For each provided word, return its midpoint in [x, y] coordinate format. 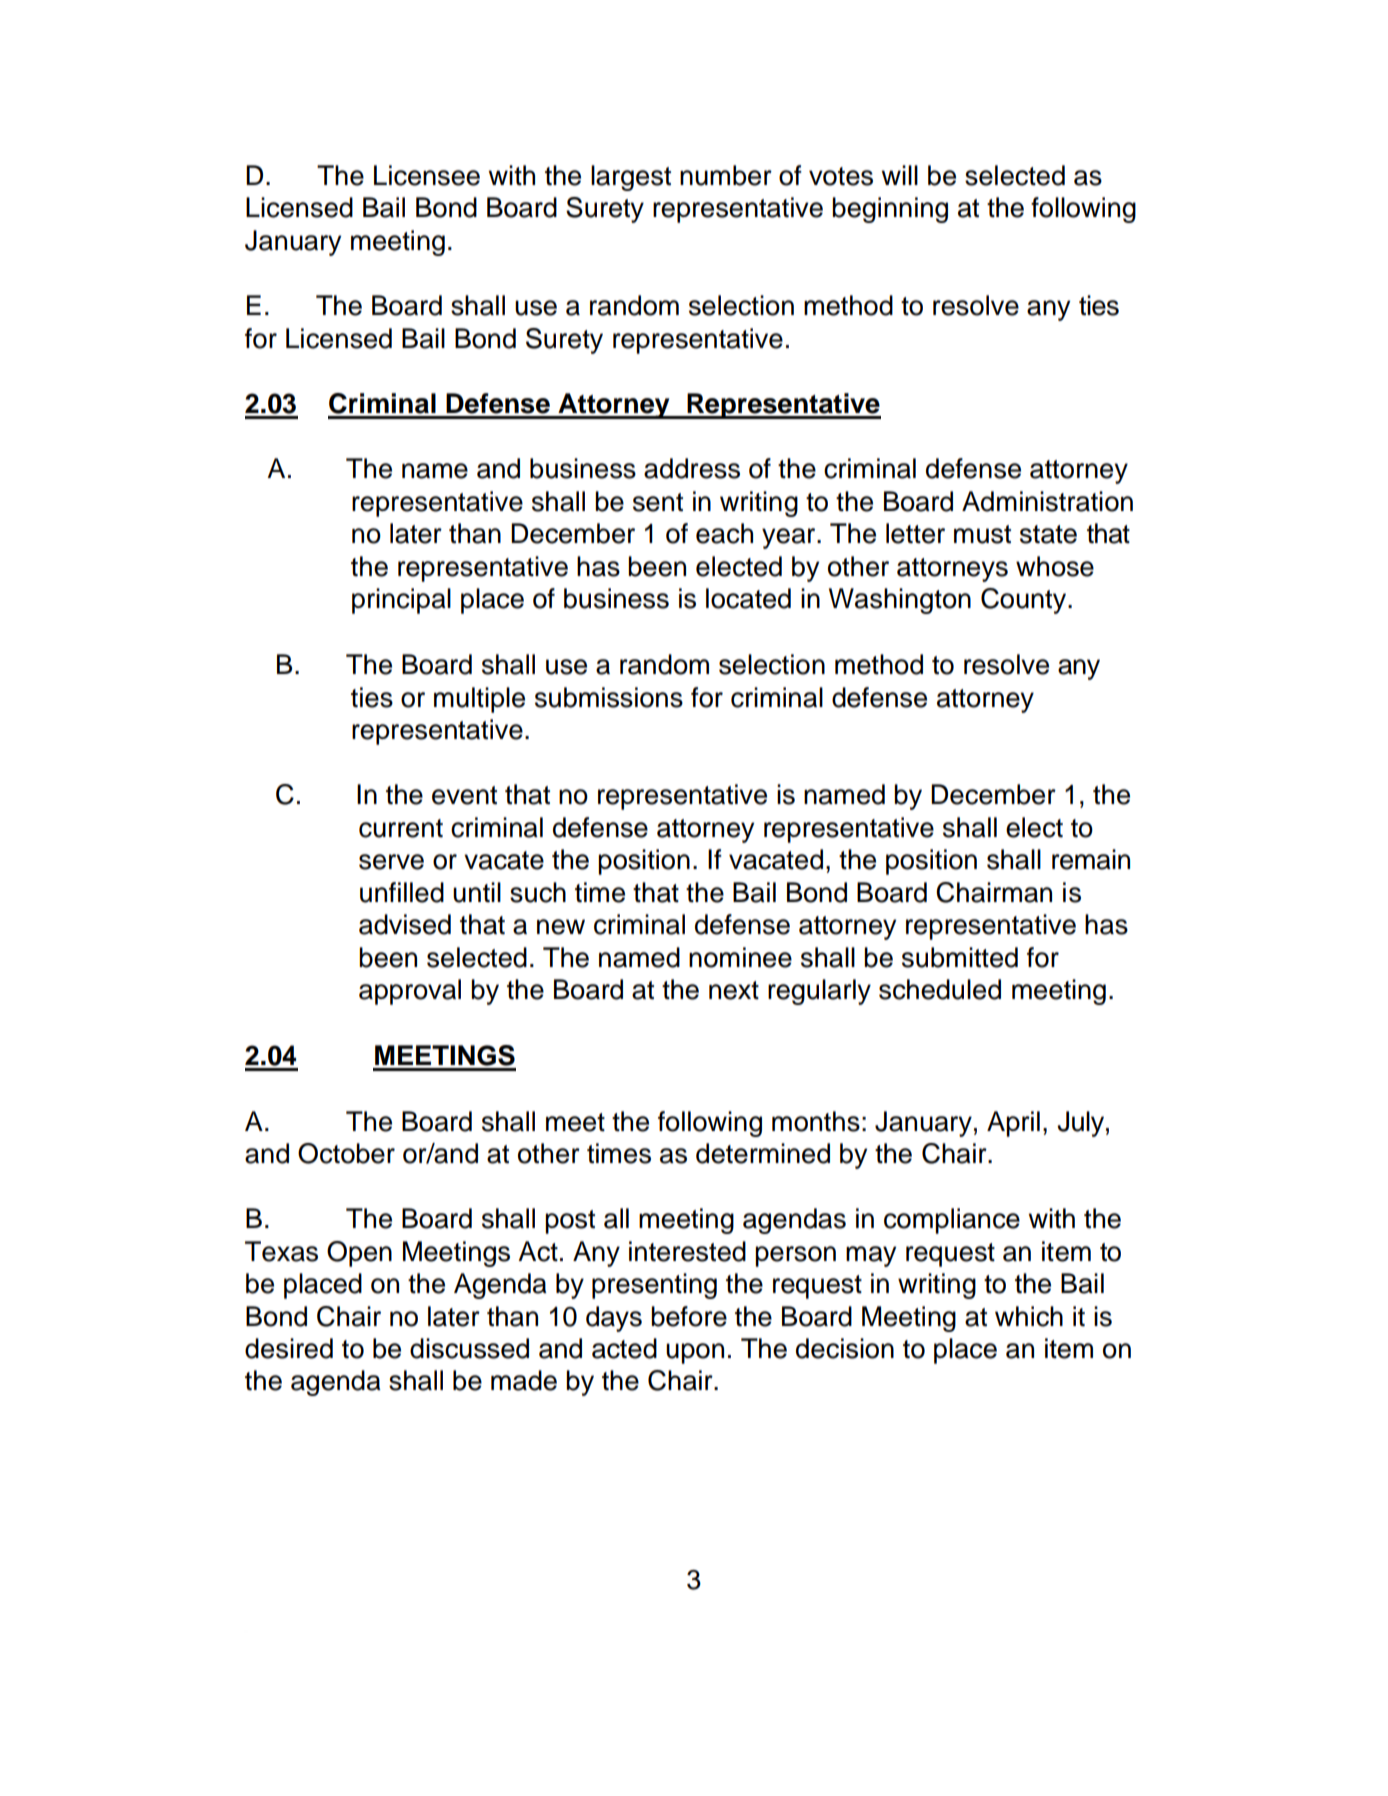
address [692, 468]
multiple [479, 700]
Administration [1047, 501]
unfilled [402, 892]
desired [289, 1348]
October [346, 1153]
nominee [740, 957]
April [1013, 1124]
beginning [890, 210]
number [726, 175]
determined [763, 1153]
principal [401, 601]
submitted [960, 957]
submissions [609, 697]
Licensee [427, 175]
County [1025, 601]
